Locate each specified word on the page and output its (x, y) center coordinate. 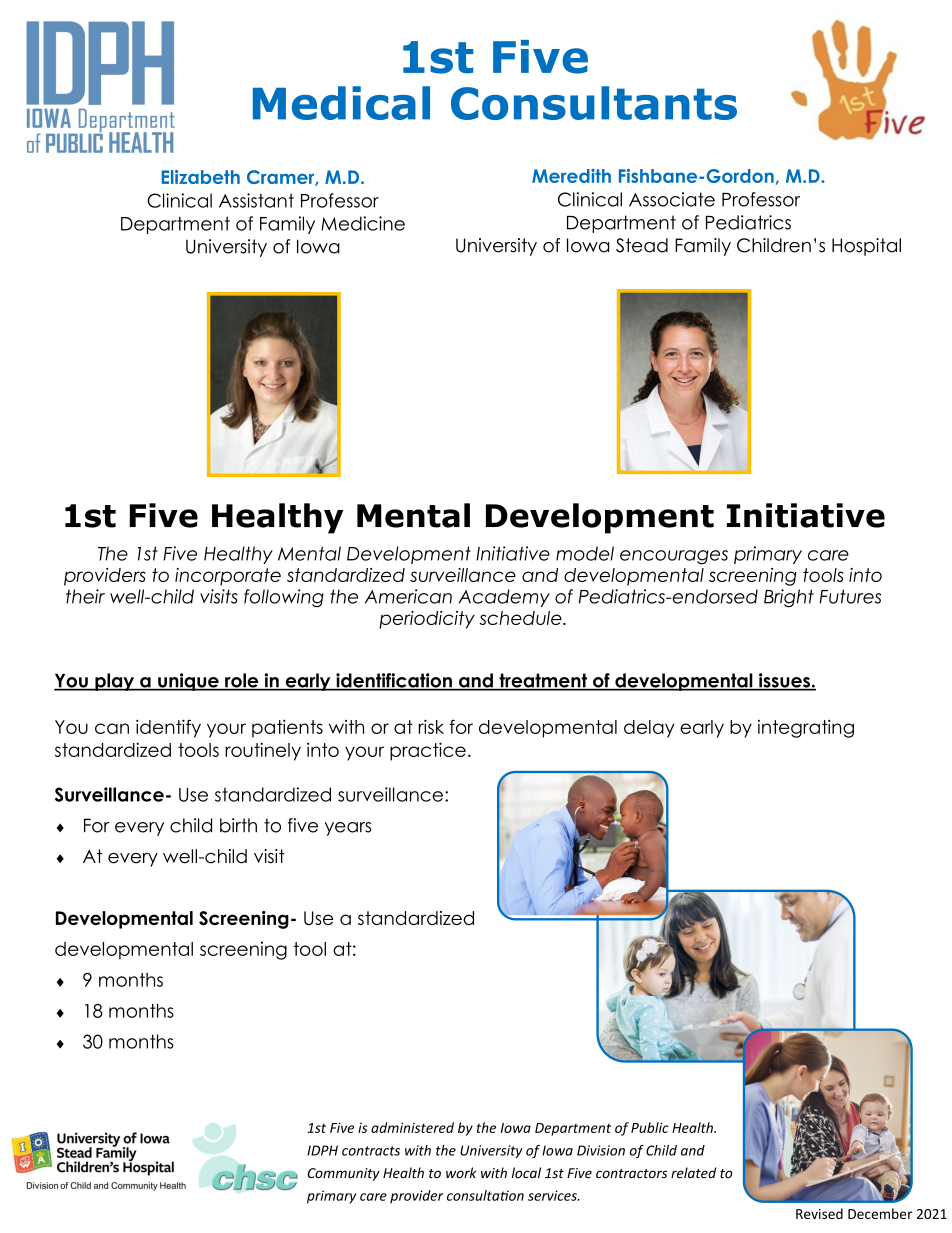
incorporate (228, 577)
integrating (806, 729)
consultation (485, 1195)
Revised (819, 1213)
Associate (672, 199)
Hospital (866, 247)
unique (188, 682)
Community (344, 1174)
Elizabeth (201, 177)
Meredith (571, 176)
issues (784, 681)
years (348, 829)
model (585, 553)
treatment (543, 681)
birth (238, 825)
